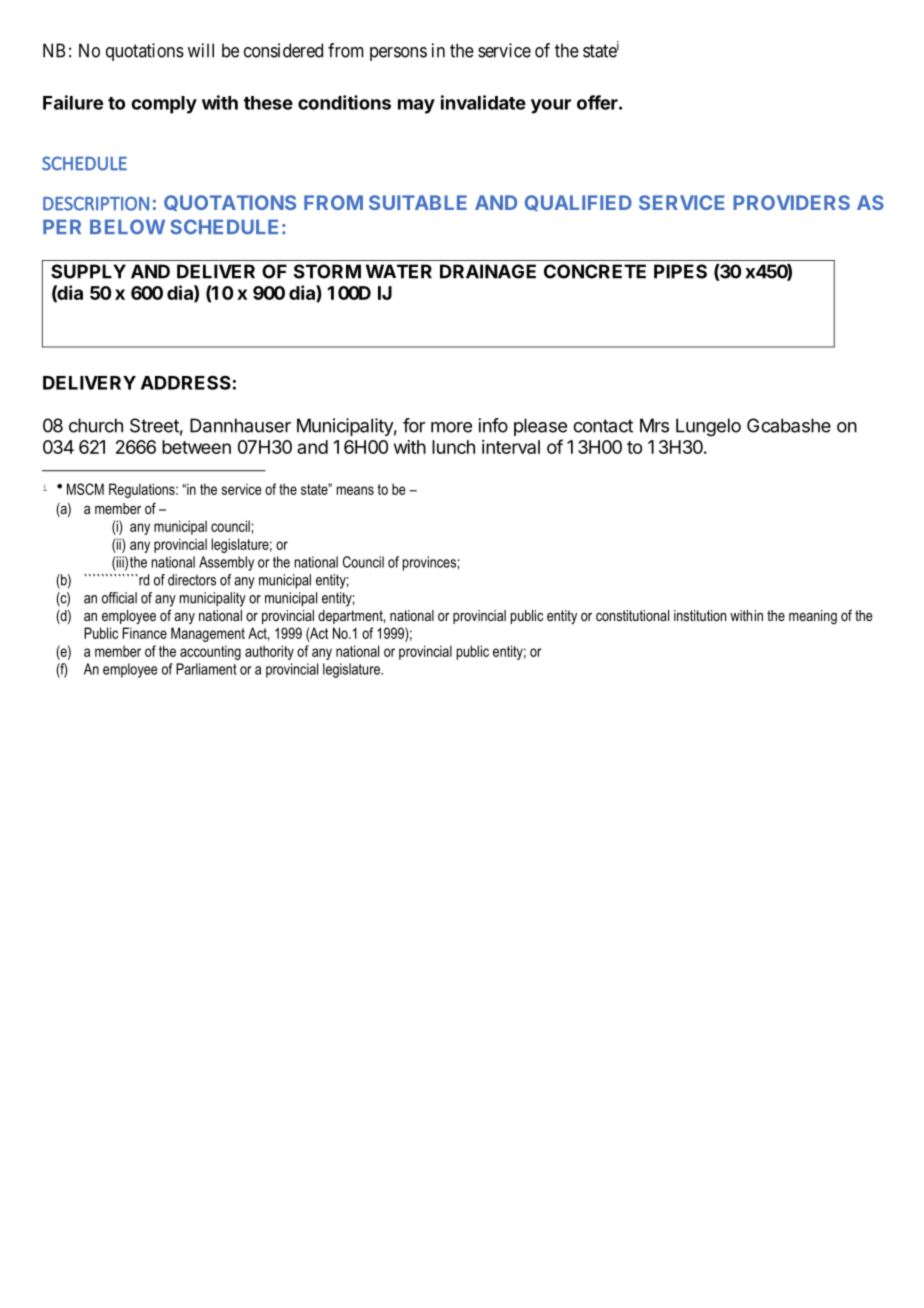  What do you see at coordinates (399, 271) in the image?
I see `WATER` at bounding box center [399, 271].
